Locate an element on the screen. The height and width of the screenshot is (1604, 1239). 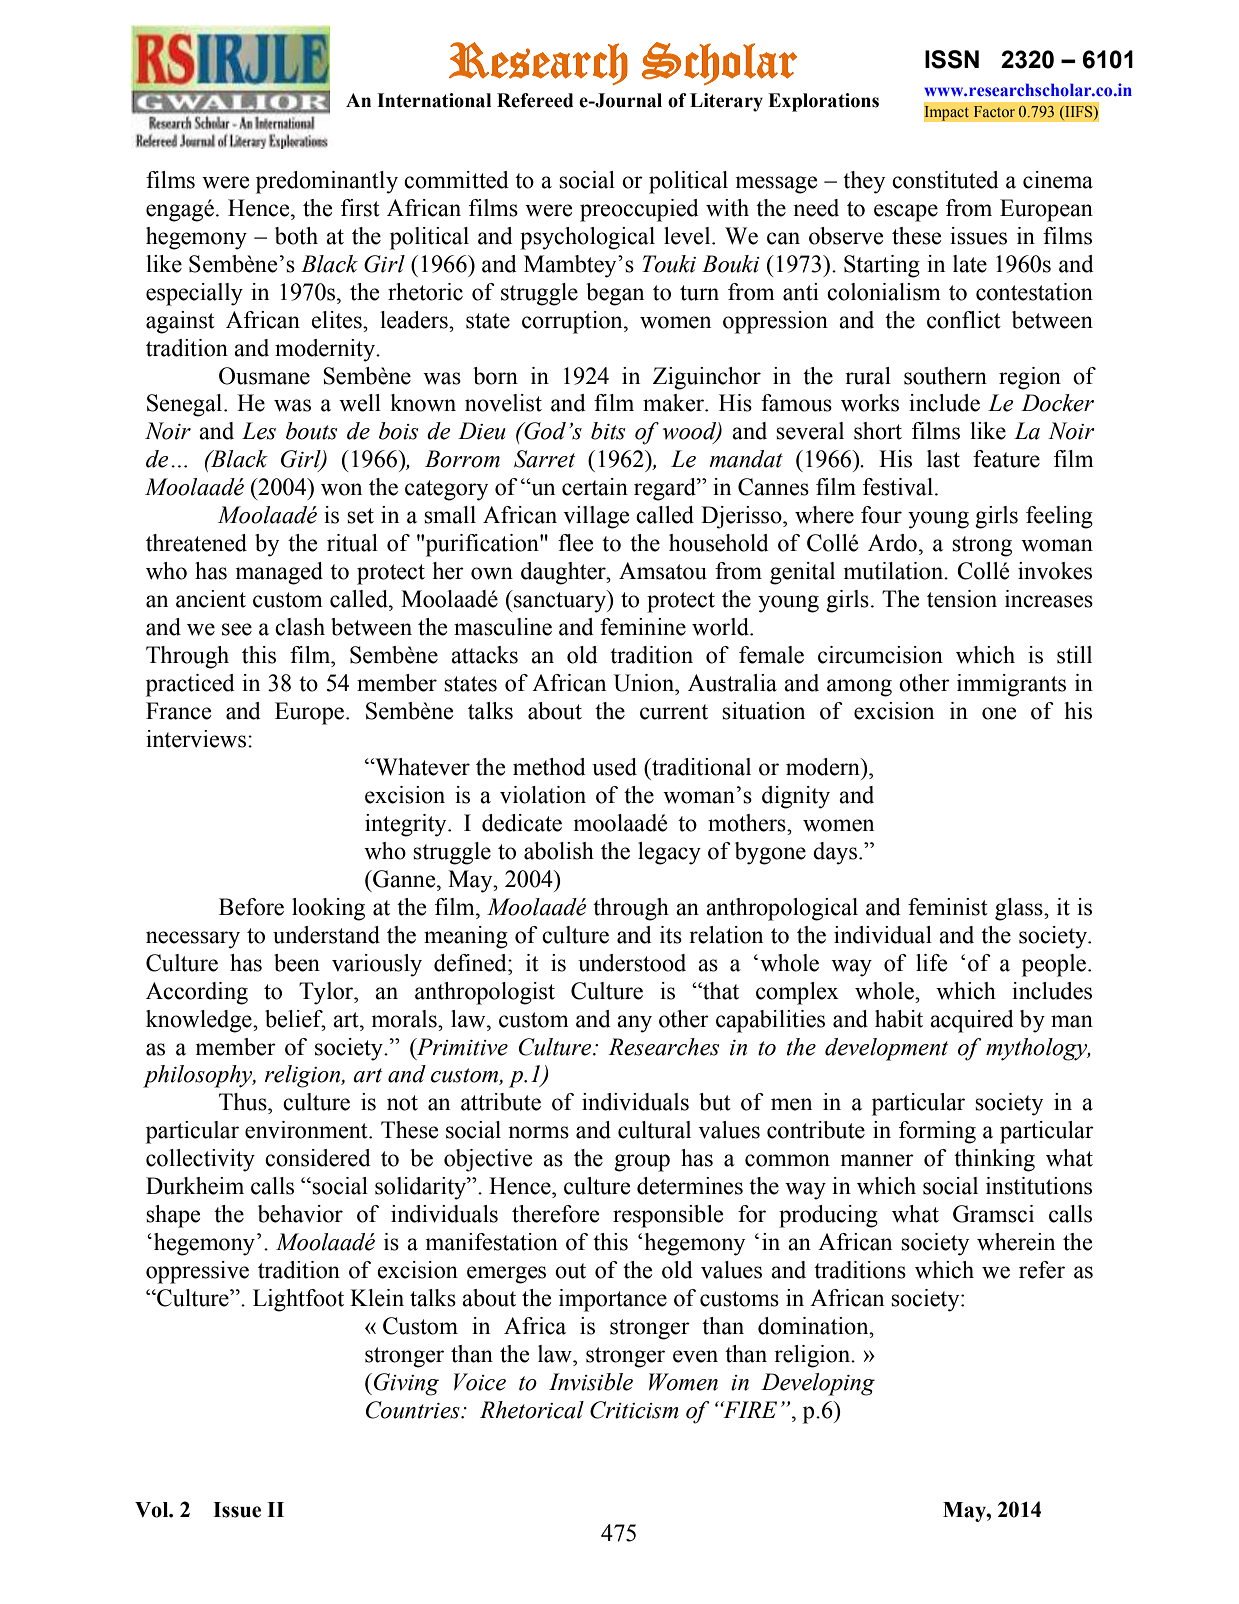
been is located at coordinates (297, 963).
